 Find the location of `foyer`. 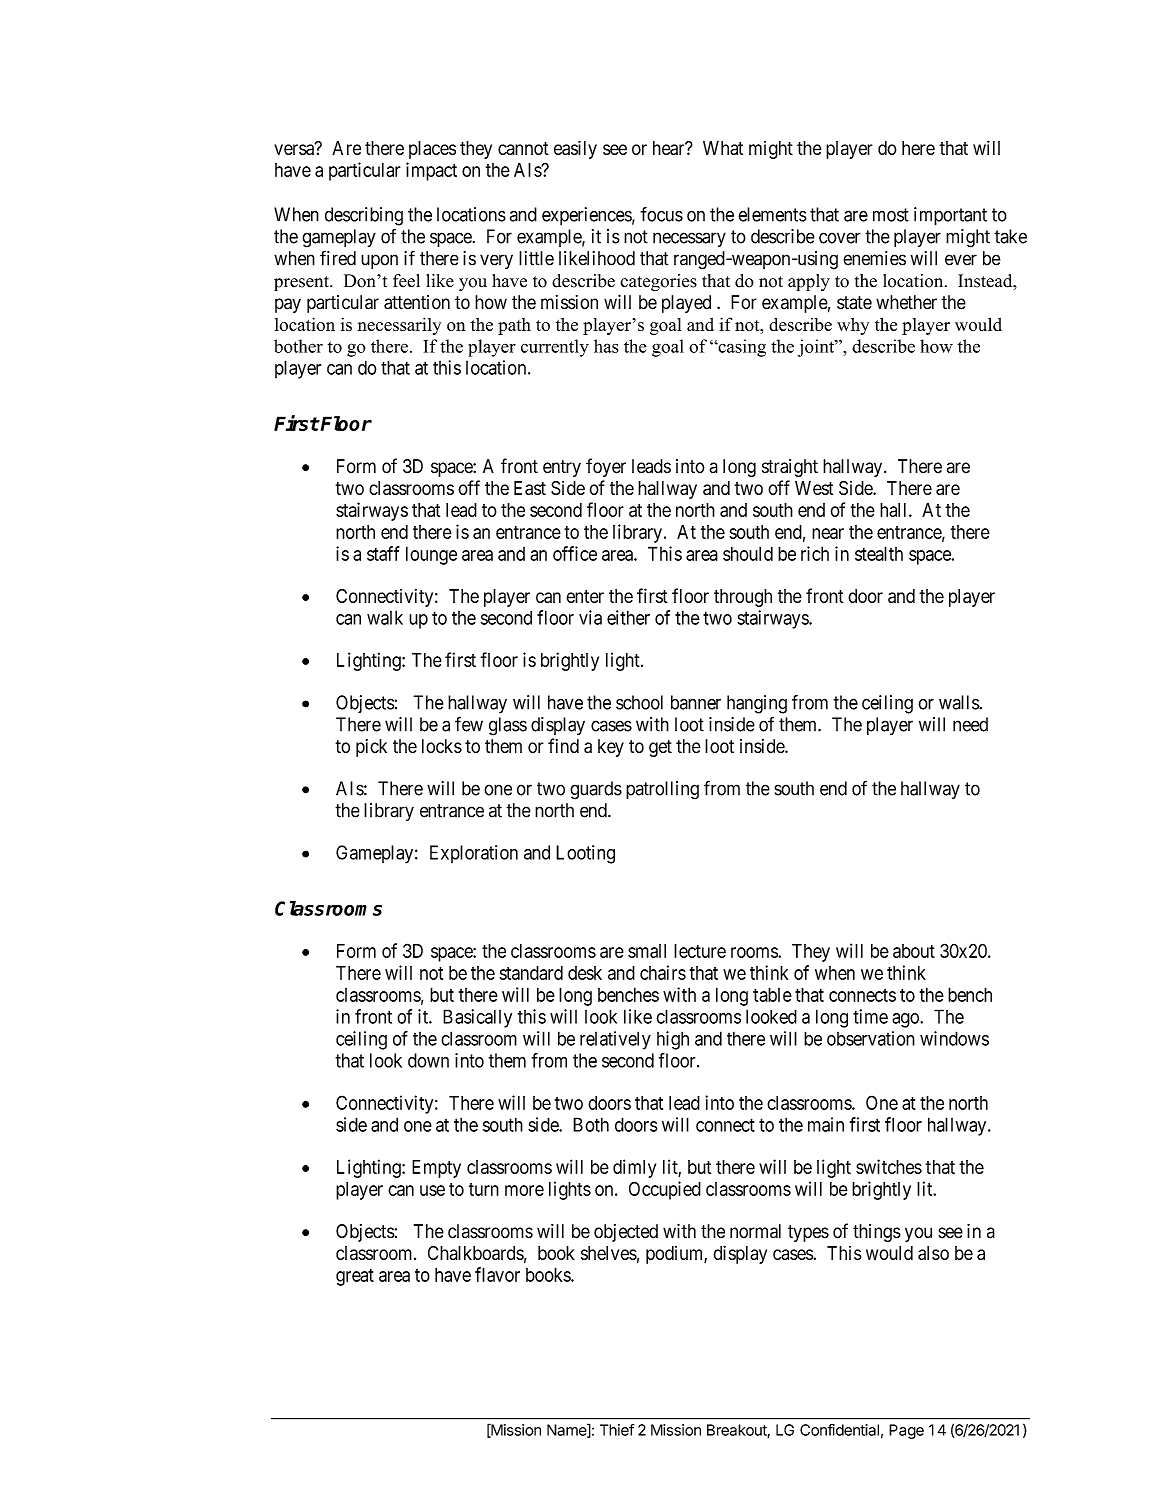

foyer is located at coordinates (606, 467).
